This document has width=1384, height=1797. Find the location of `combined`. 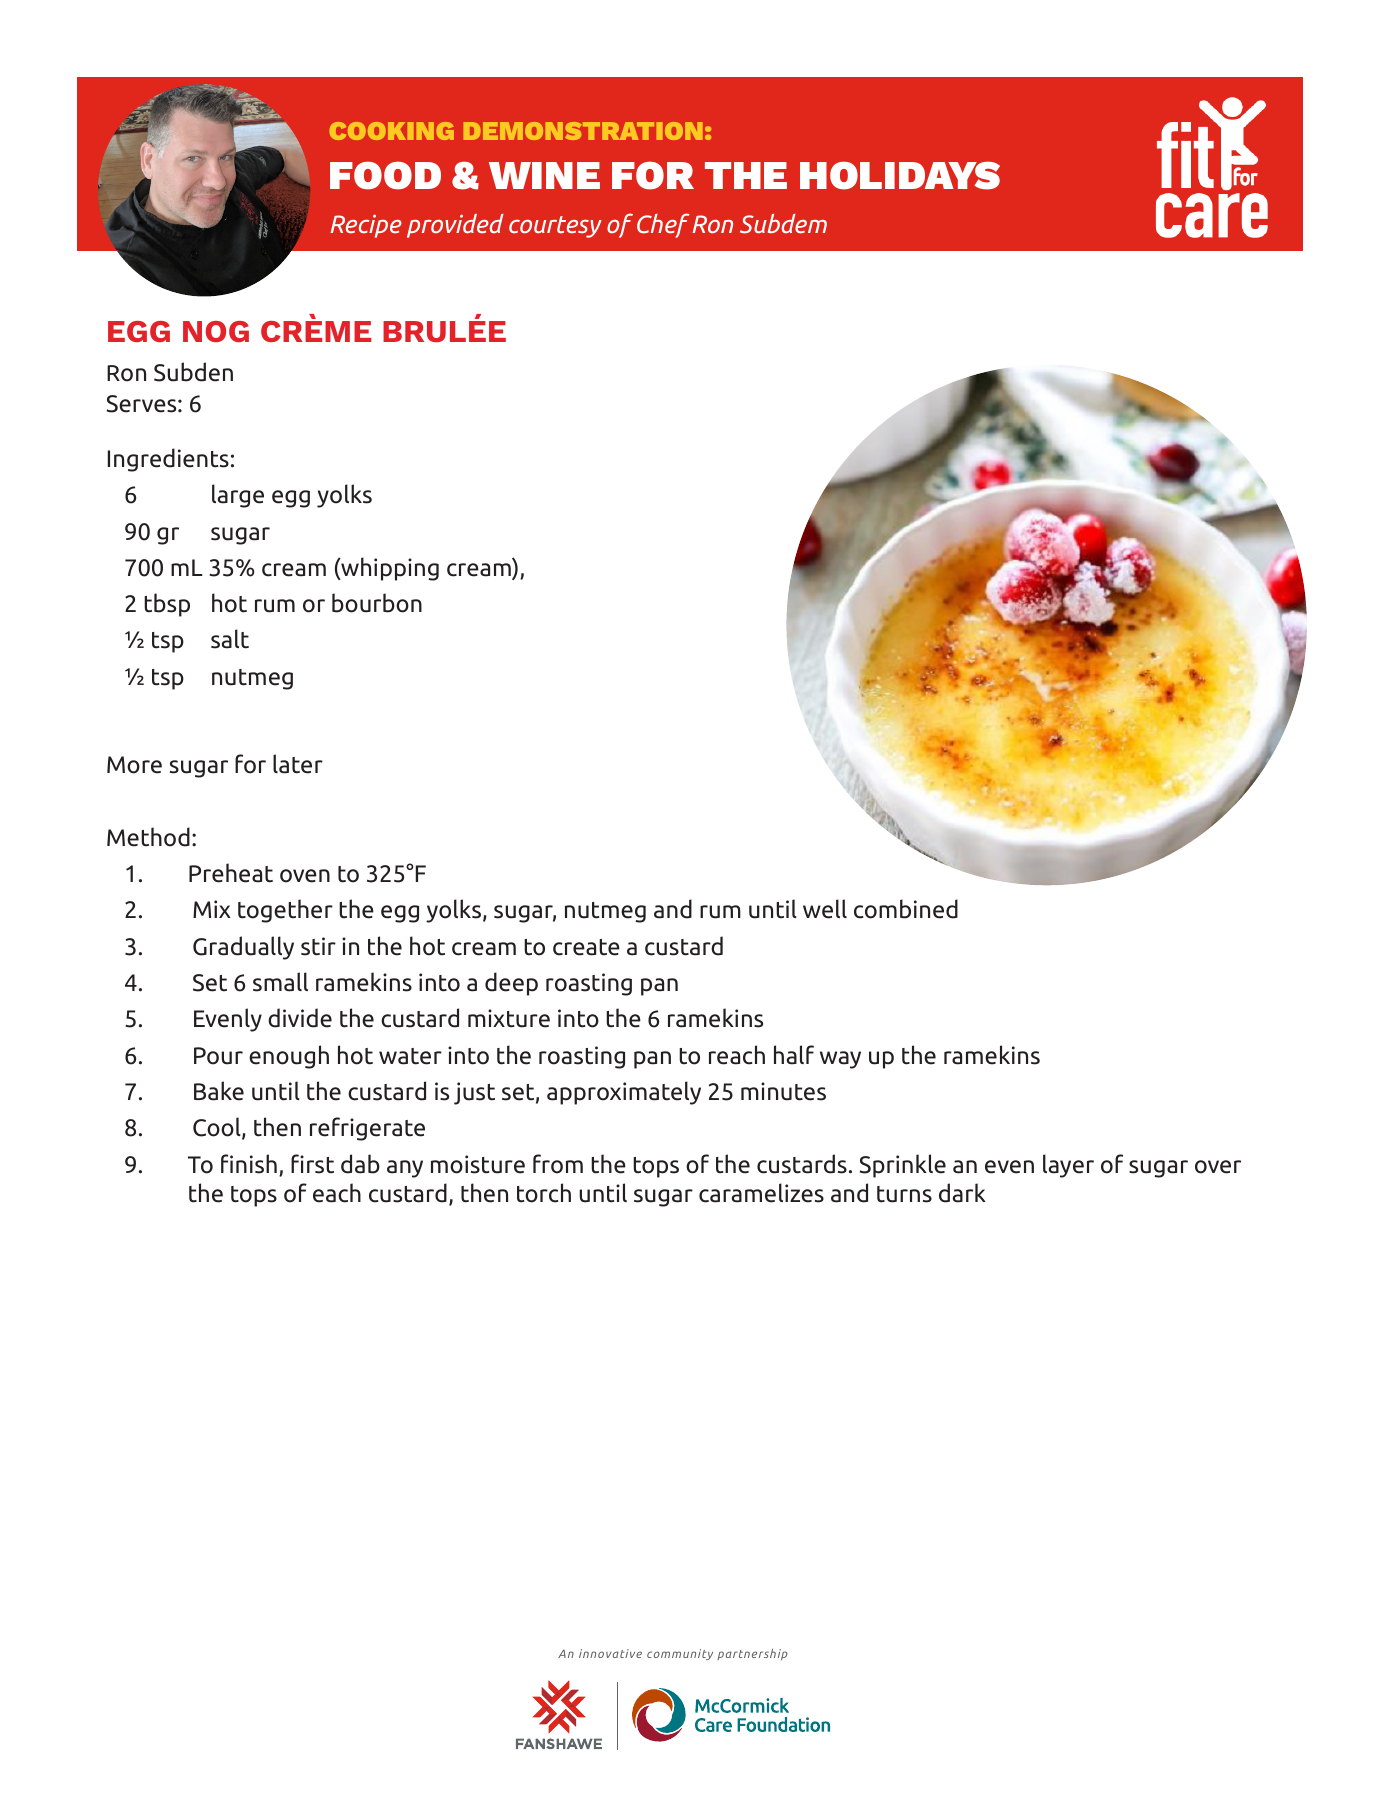

combined is located at coordinates (906, 909).
